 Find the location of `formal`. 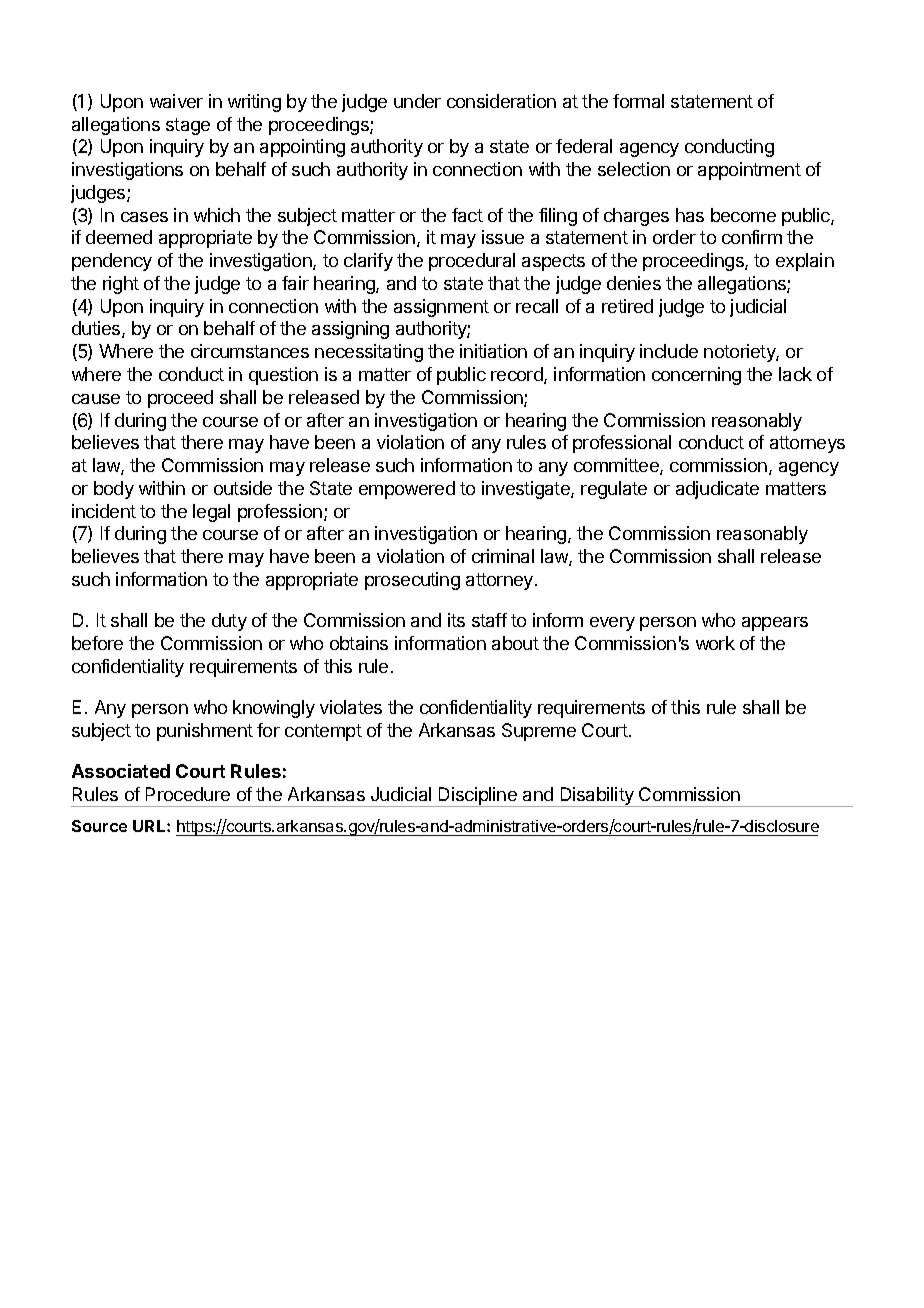

formal is located at coordinates (638, 101).
